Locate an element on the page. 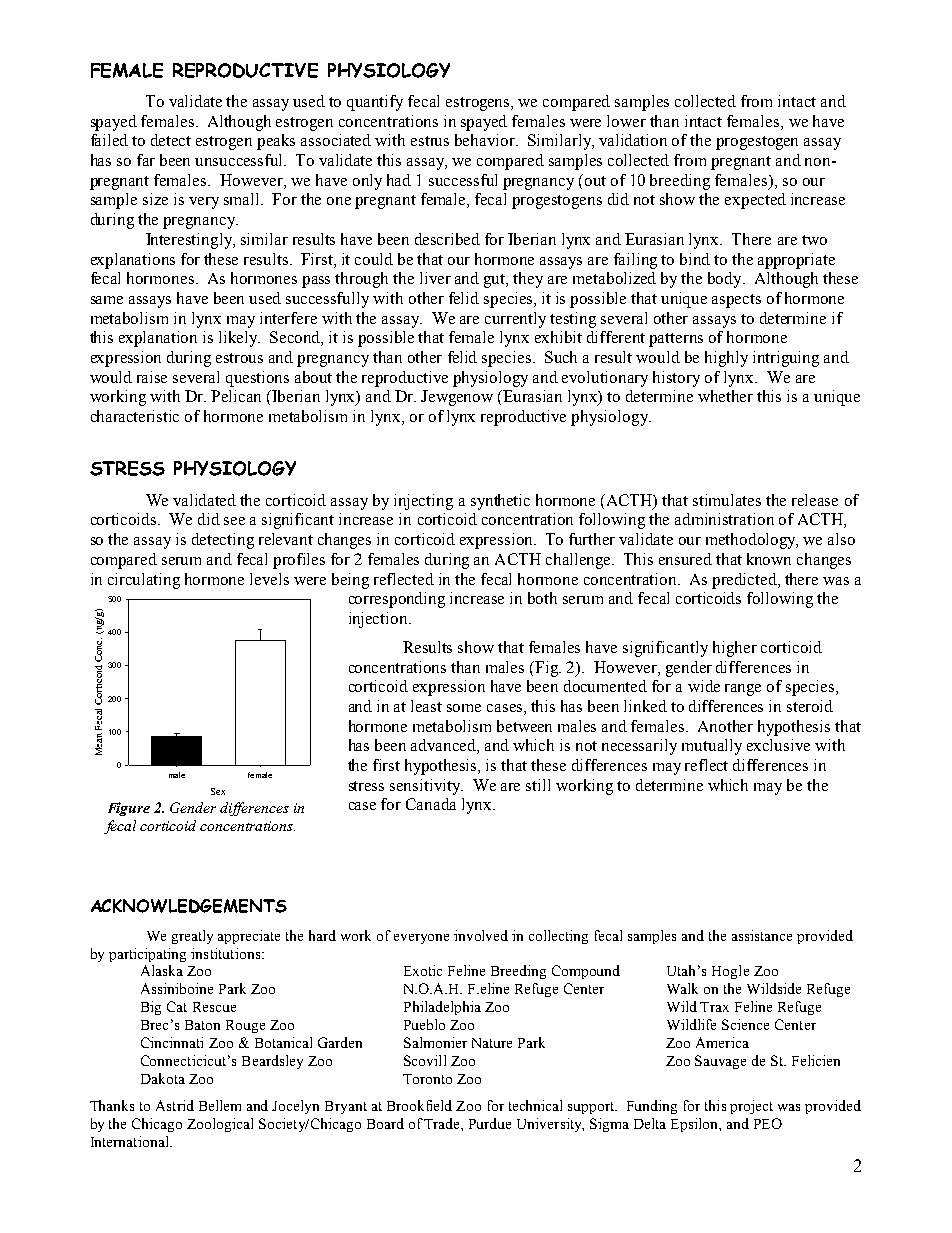 The image size is (952, 1233). far is located at coordinates (146, 160).
